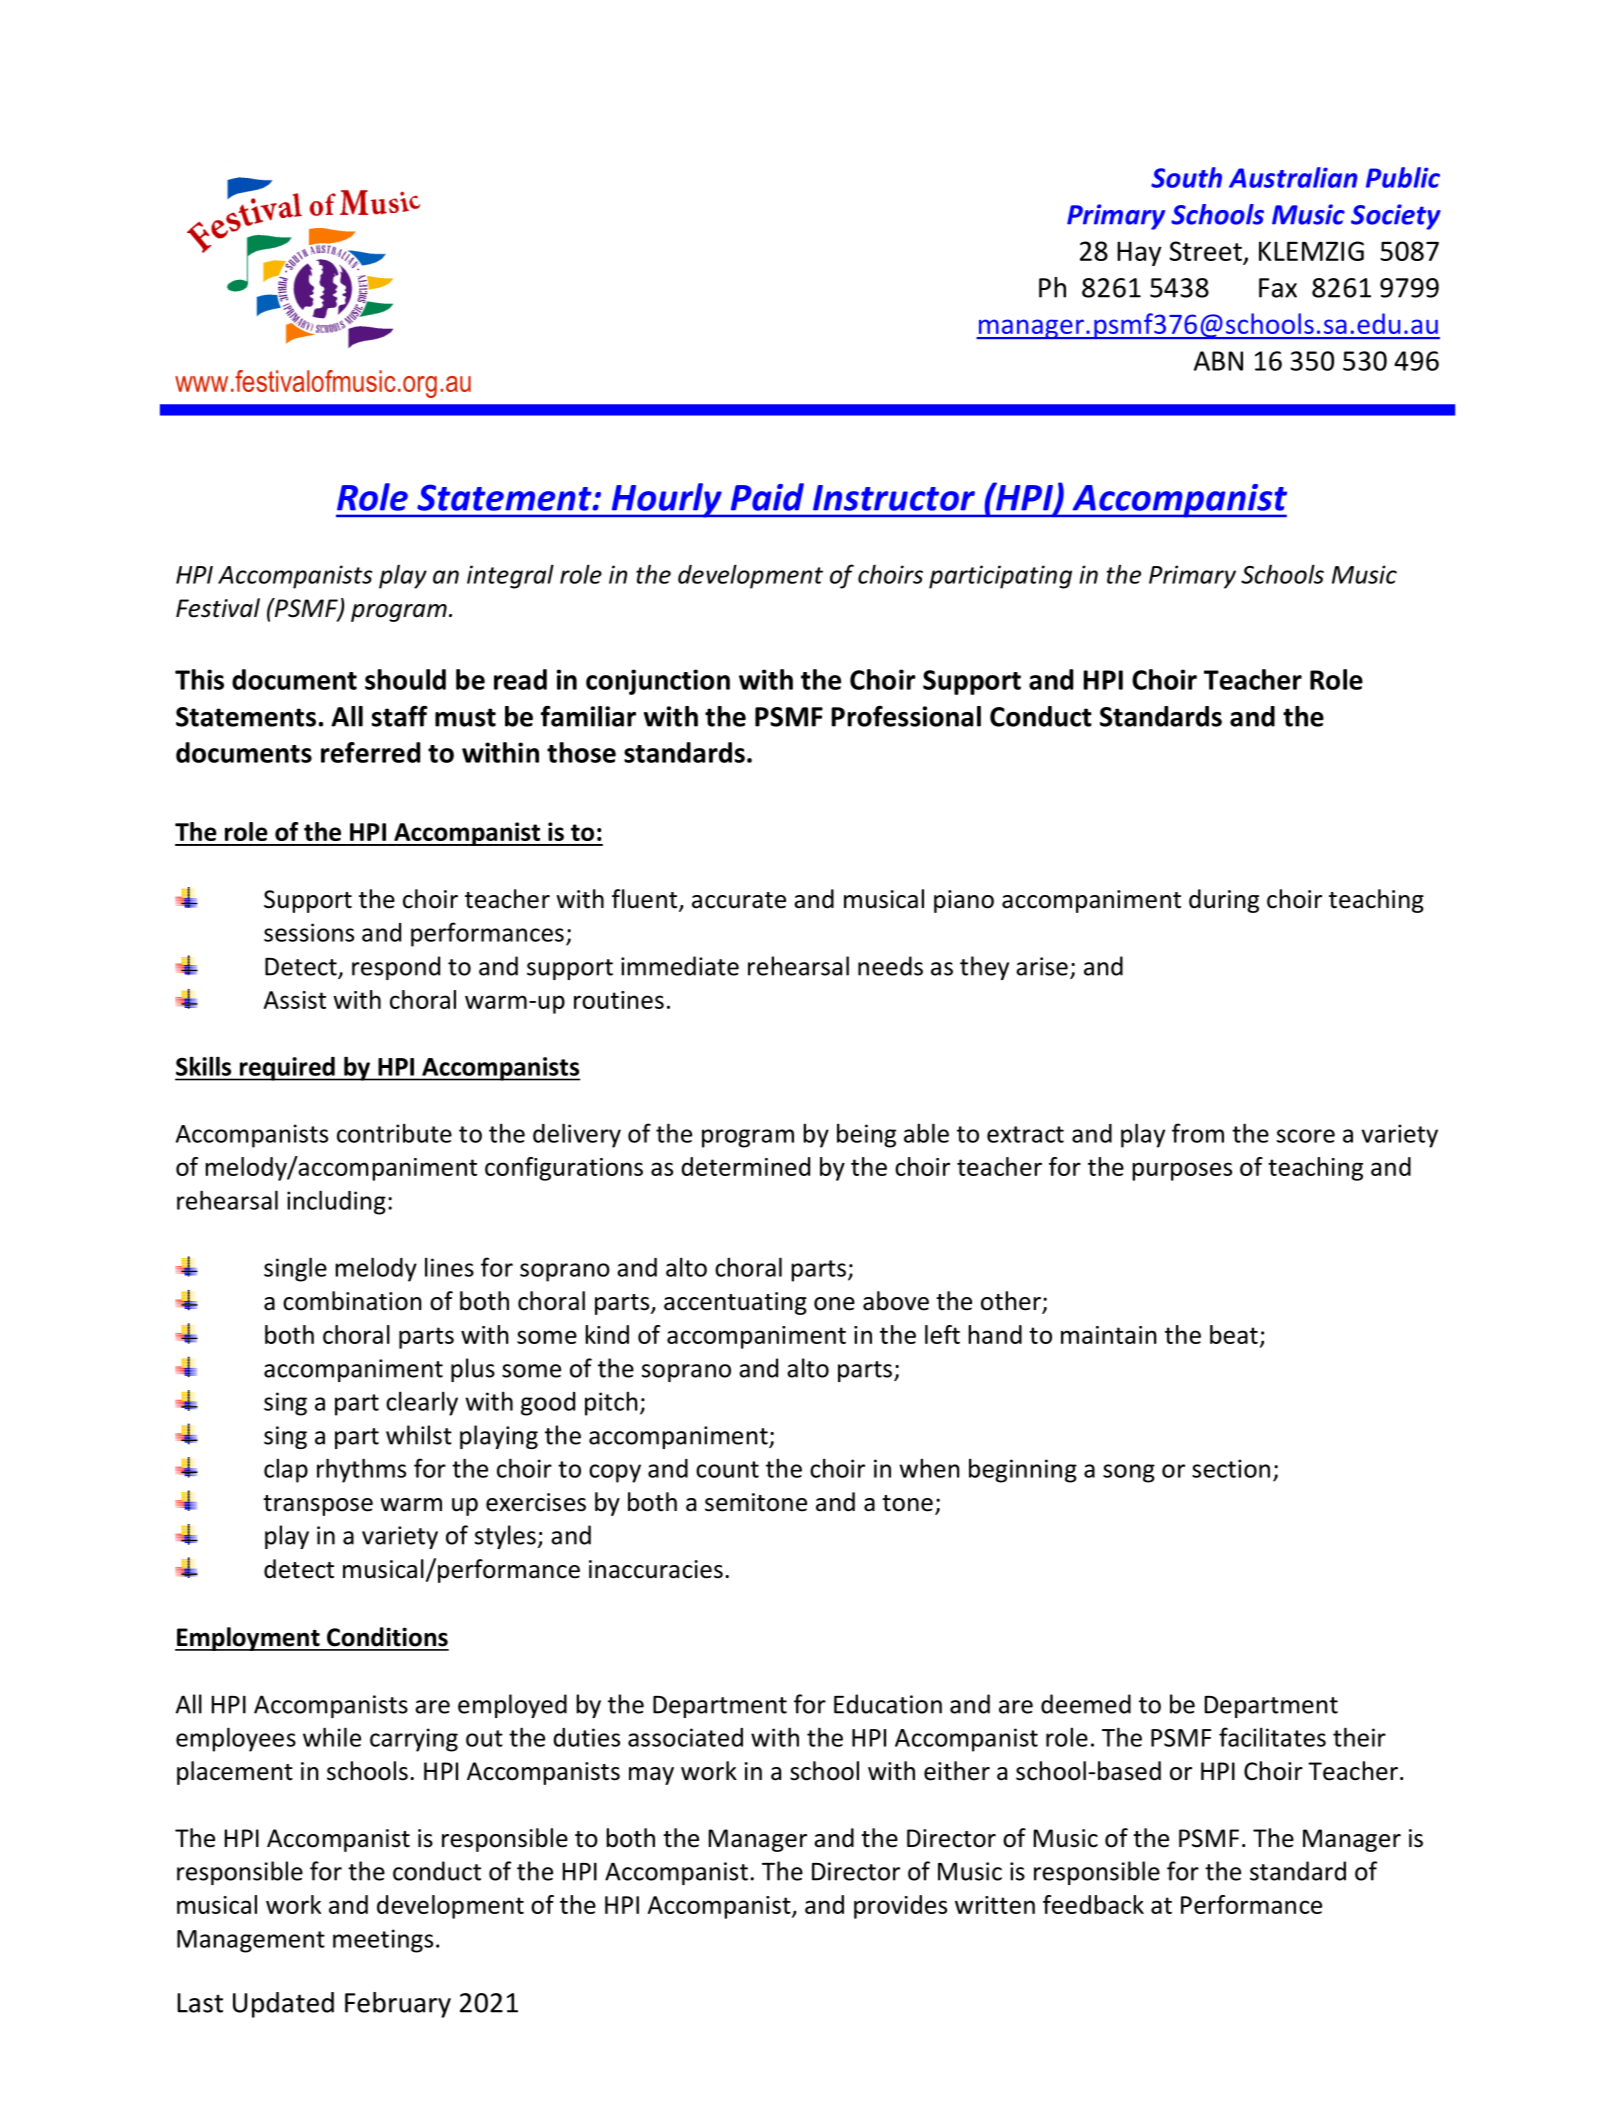  Describe the element at coordinates (1234, 1334) in the image. I see `beat` at that location.
